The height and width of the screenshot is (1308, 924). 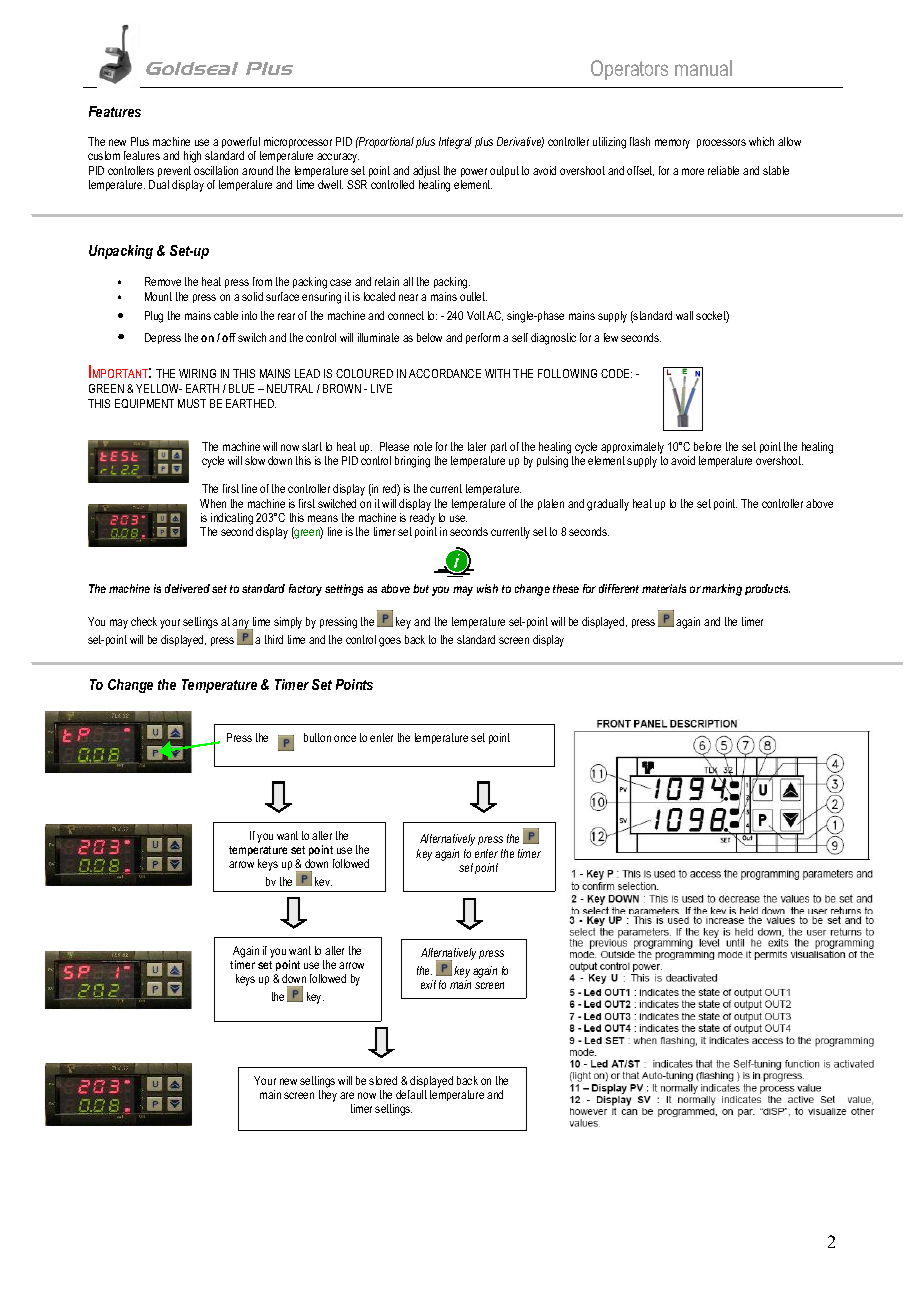 What do you see at coordinates (455, 143) in the screenshot?
I see `Integral` at bounding box center [455, 143].
